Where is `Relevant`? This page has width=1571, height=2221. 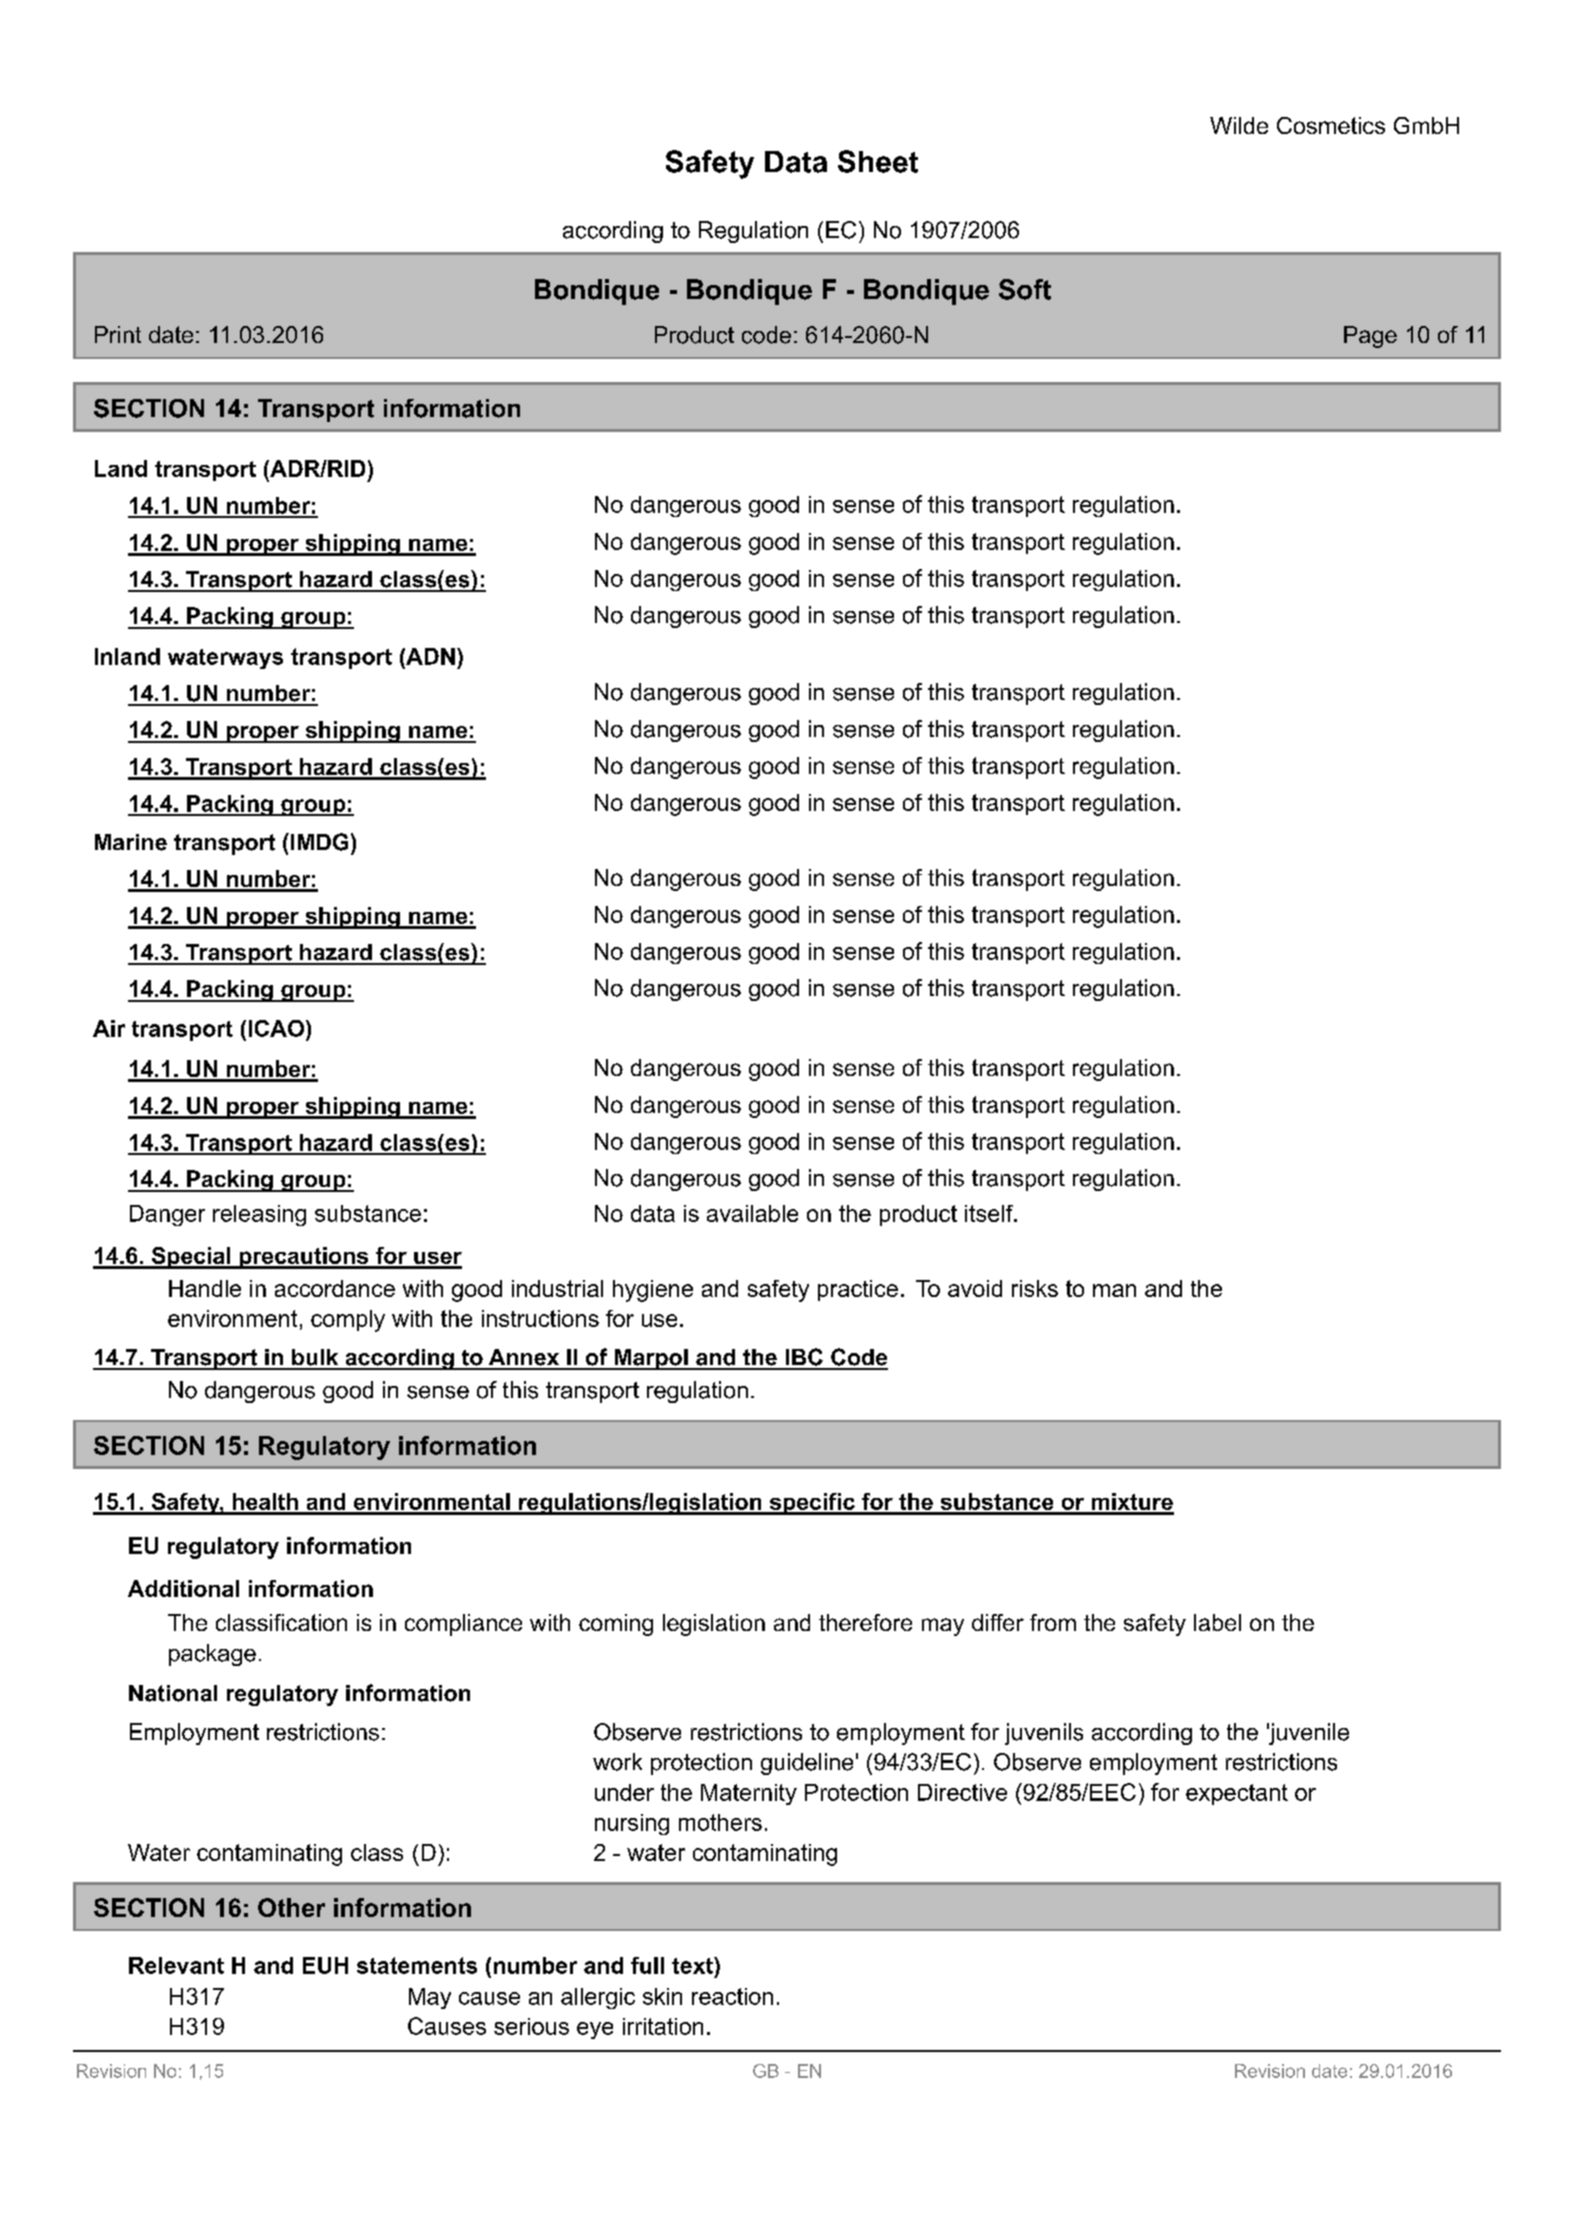 Relevant is located at coordinates (176, 1965).
